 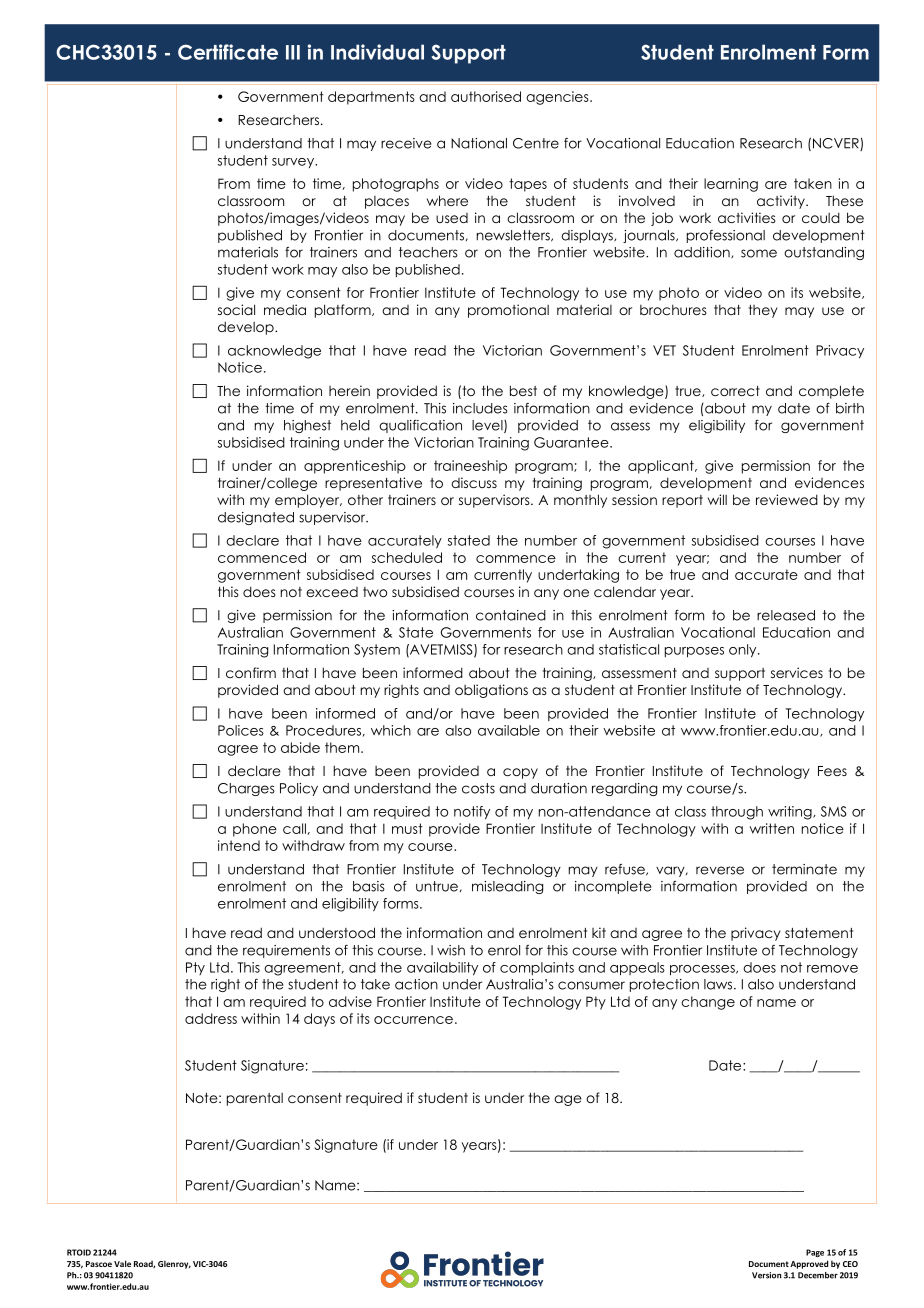 I want to click on social, so click(x=236, y=309).
